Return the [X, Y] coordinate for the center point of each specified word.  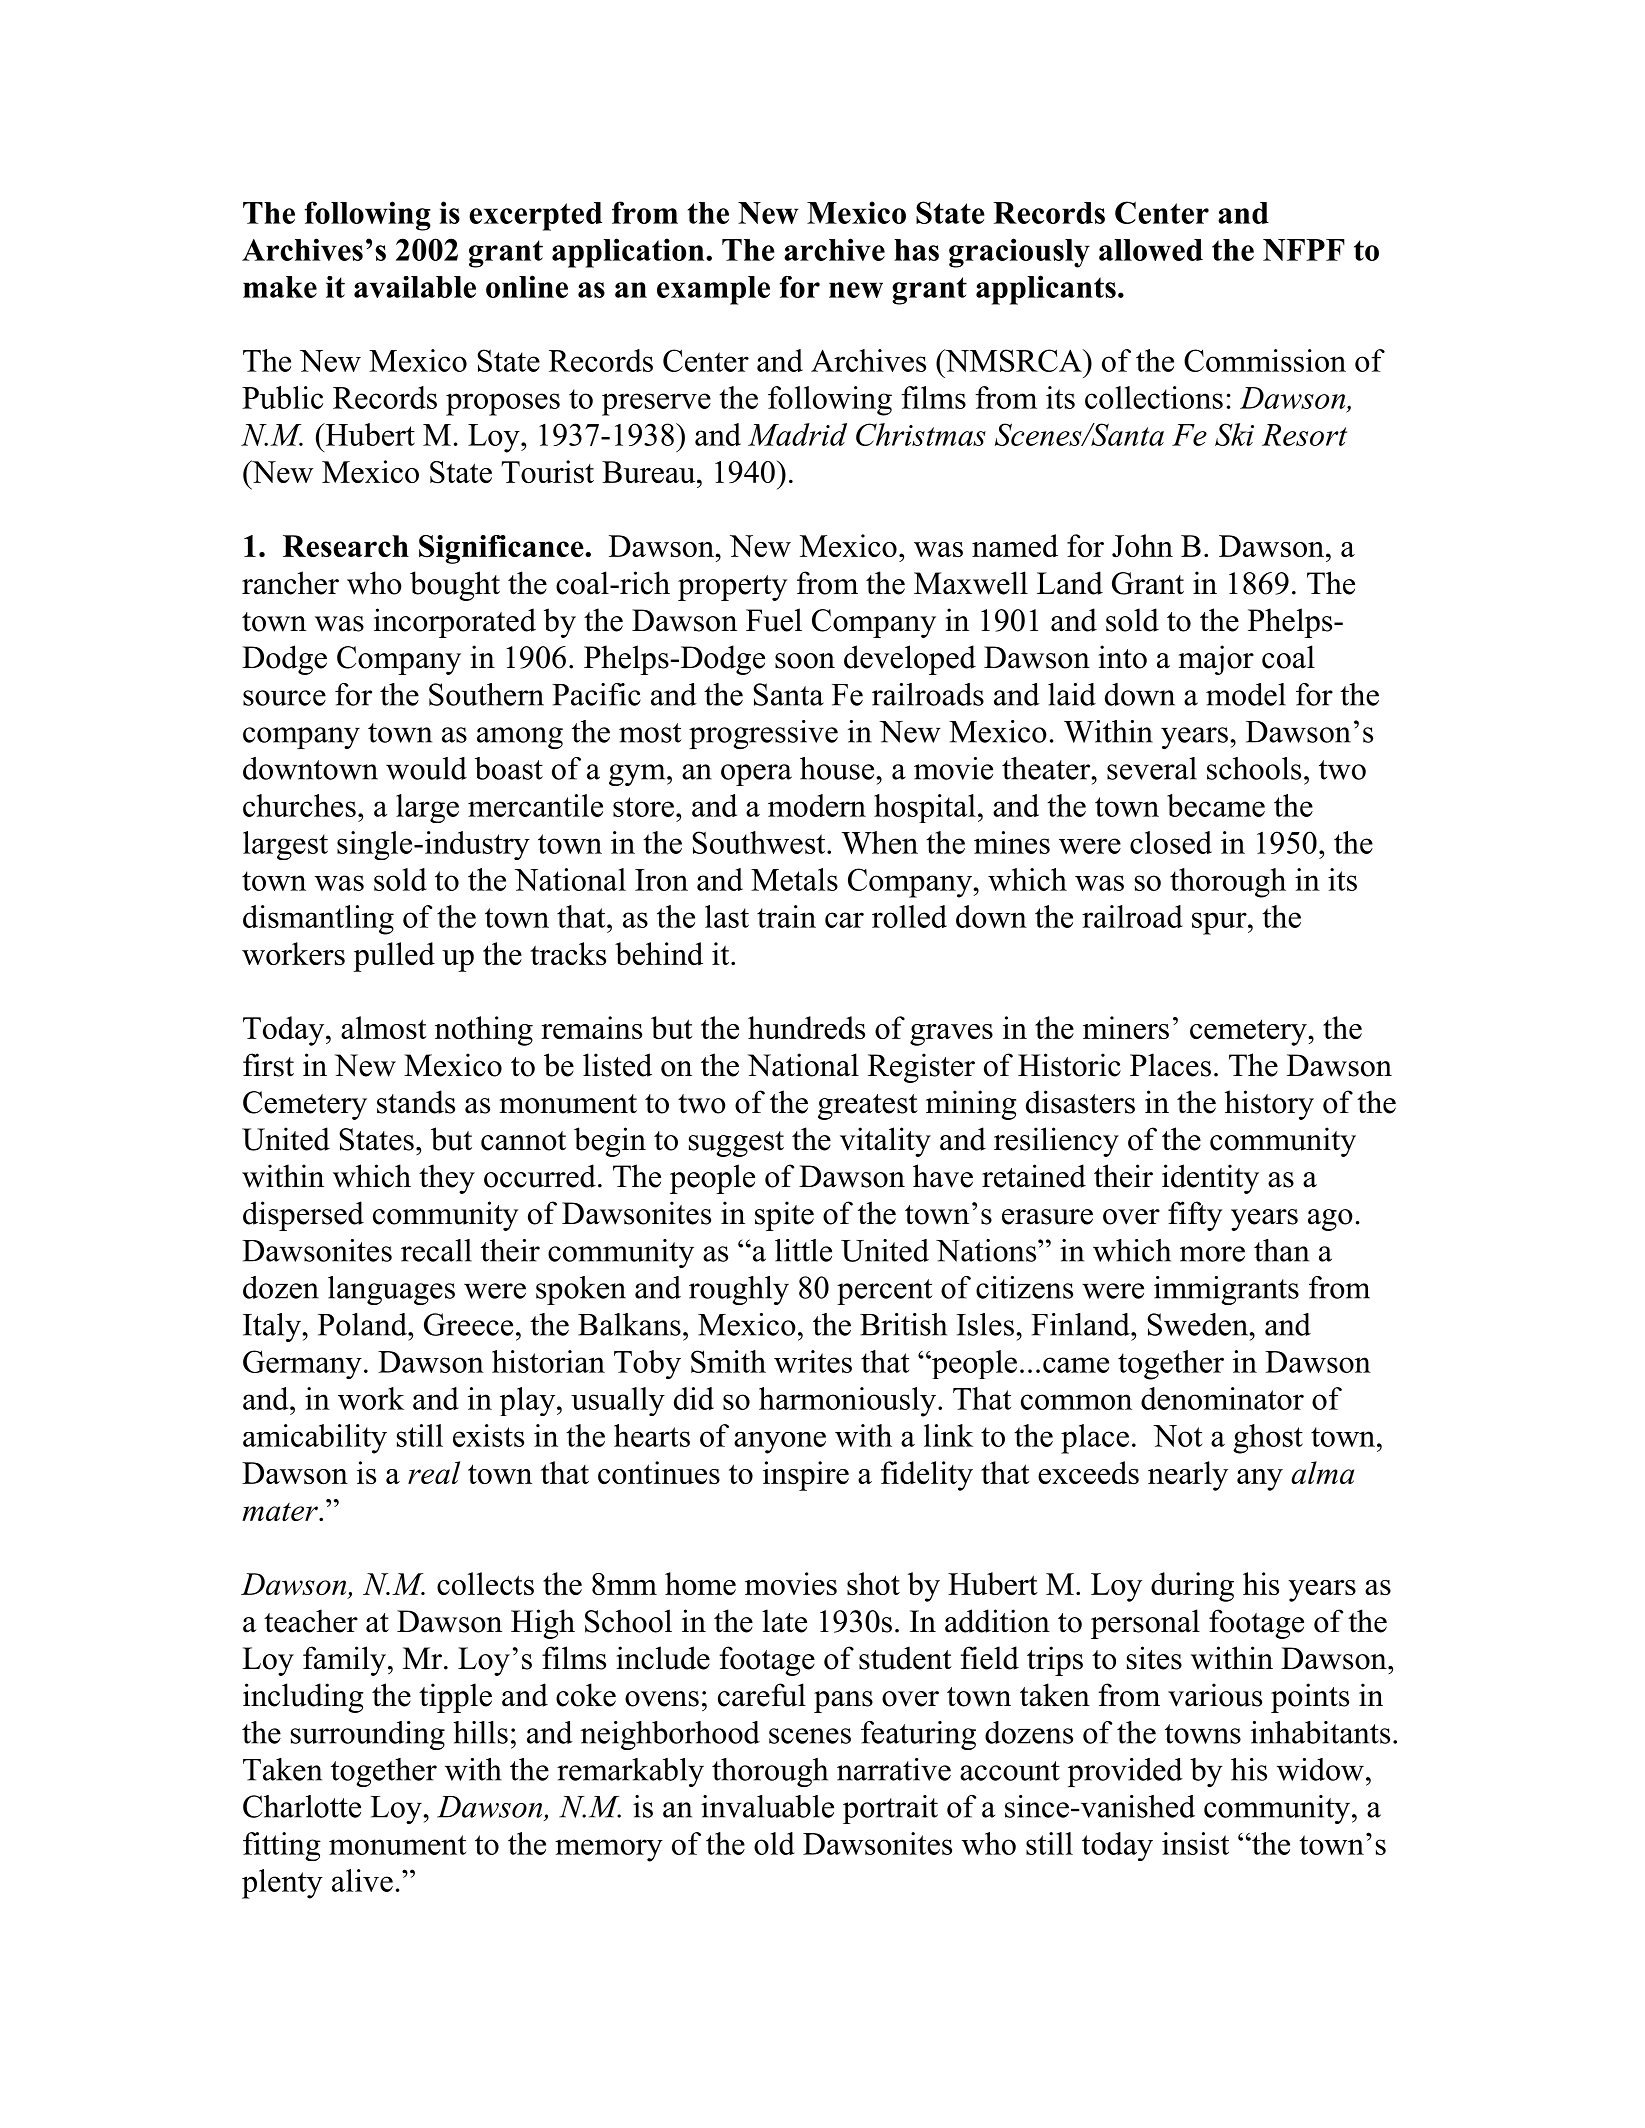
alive [362, 1880]
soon [805, 661]
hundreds [806, 1027]
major [1216, 660]
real [434, 1472]
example [713, 290]
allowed [1151, 250]
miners [1126, 1027]
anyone [780, 1443]
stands [416, 1102]
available [415, 287]
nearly [1188, 1476]
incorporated [455, 623]
